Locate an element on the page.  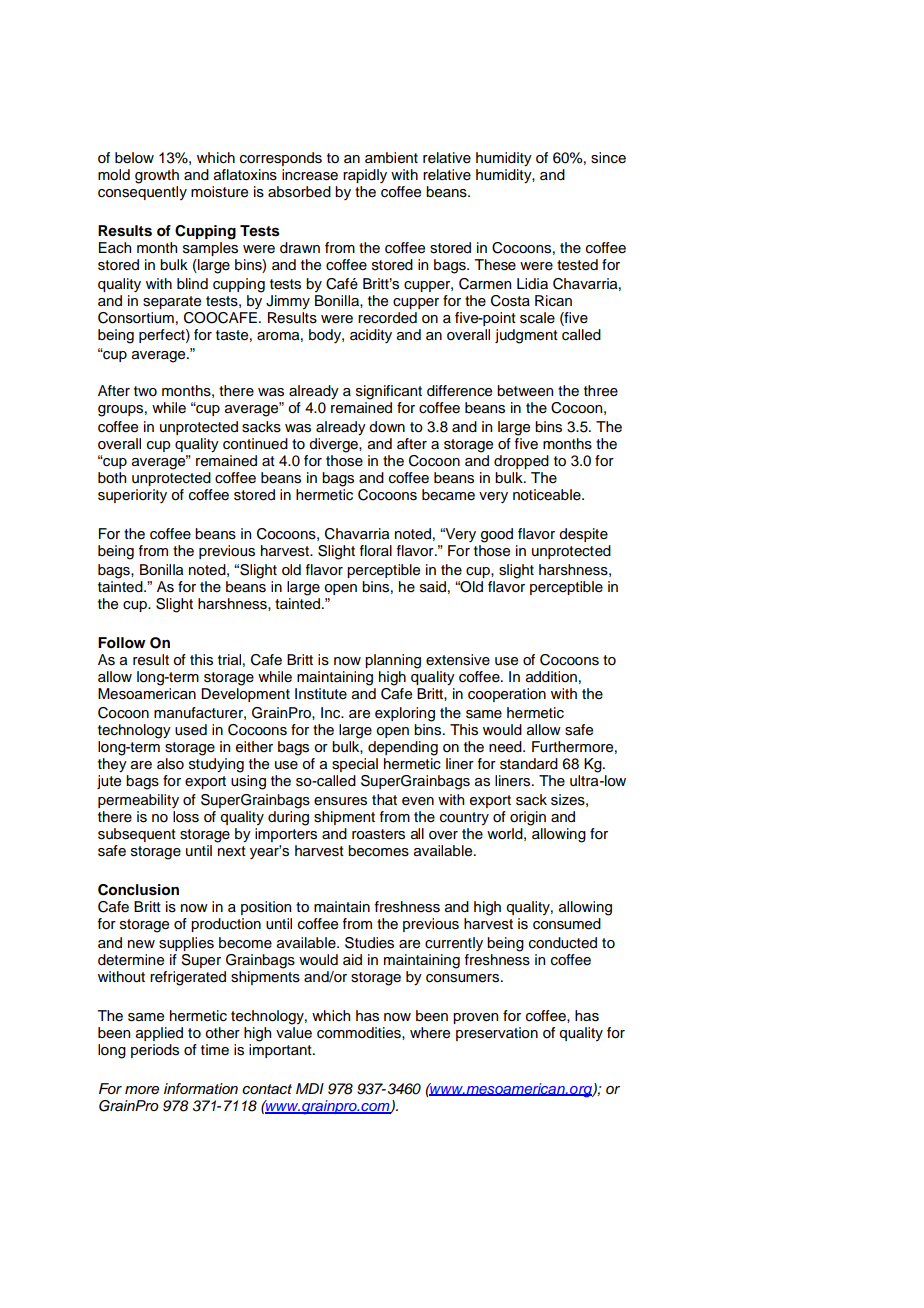
since is located at coordinates (608, 158).
